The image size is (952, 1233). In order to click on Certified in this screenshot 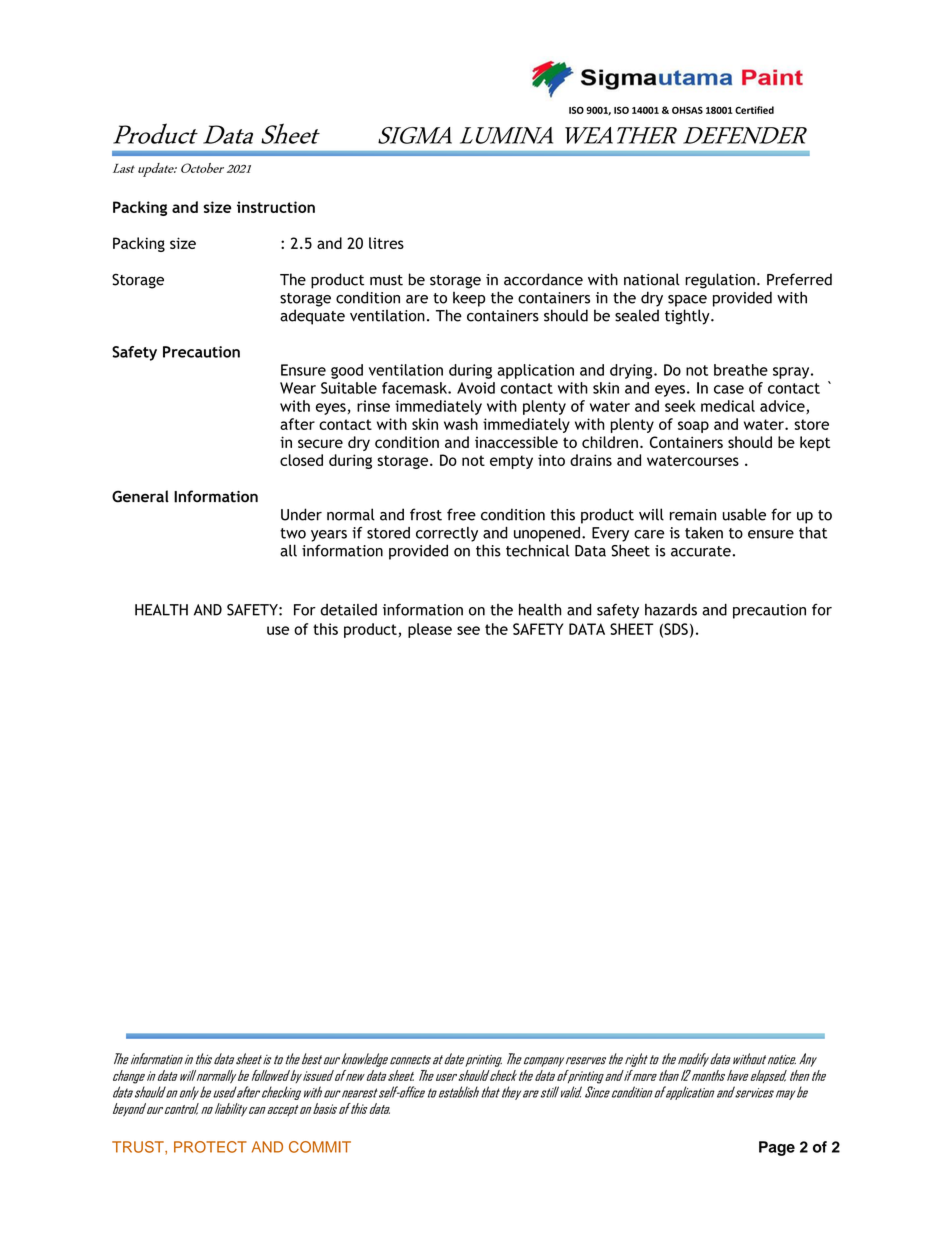, I will do `click(754, 110)`.
